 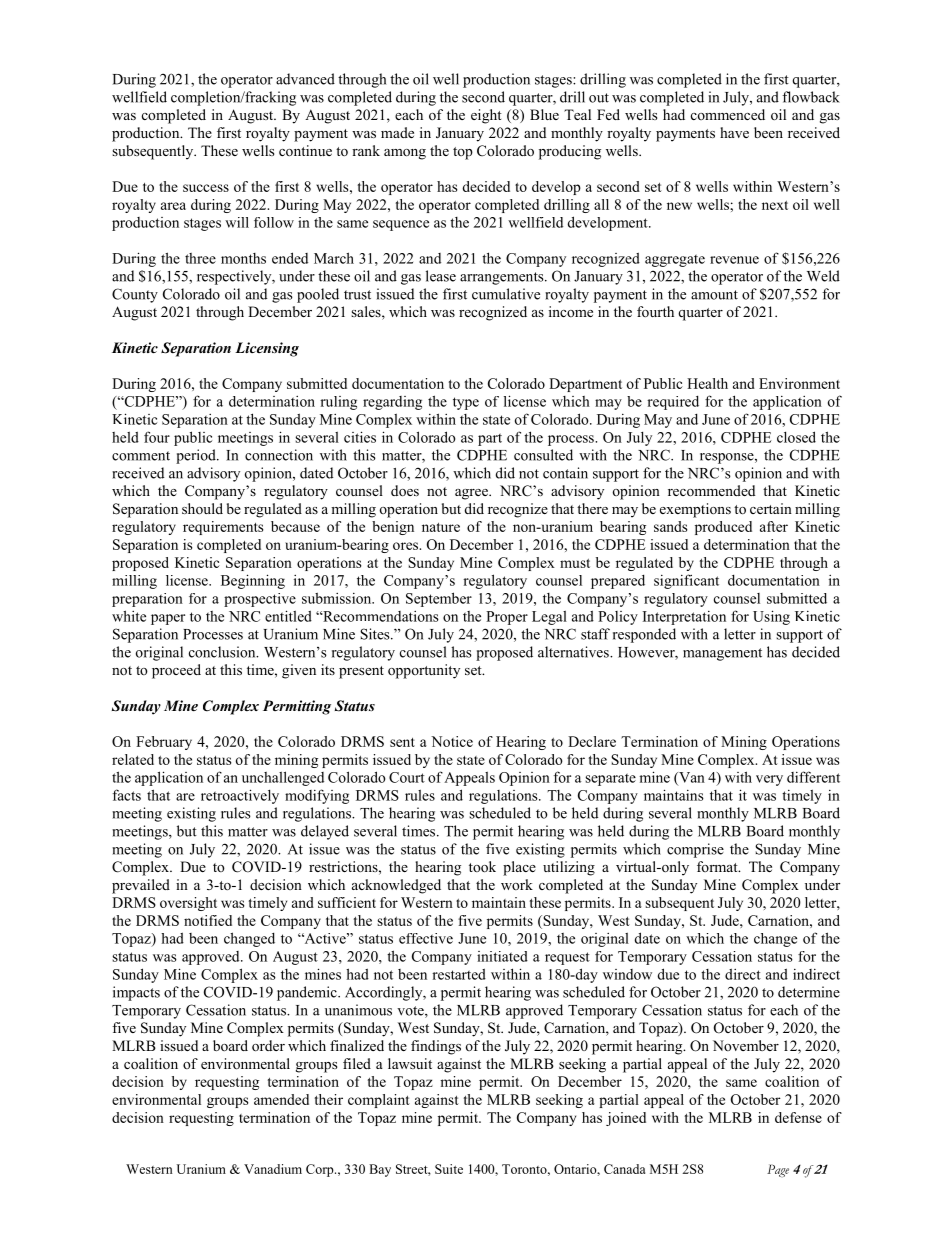 What do you see at coordinates (283, 778) in the document?
I see `unchallenged` at bounding box center [283, 778].
